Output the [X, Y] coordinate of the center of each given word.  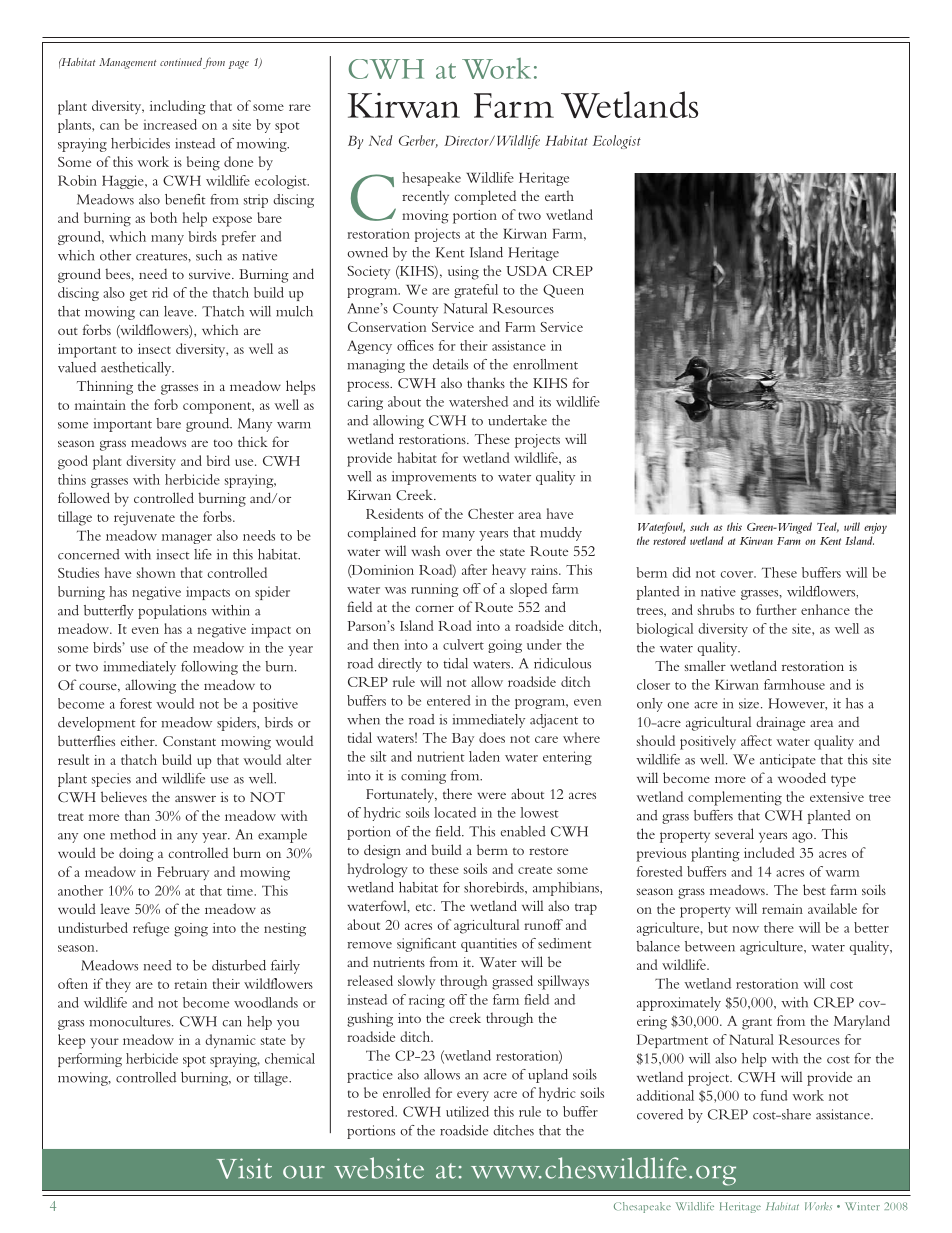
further [776, 609]
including [178, 107]
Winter [862, 1206]
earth [559, 196]
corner [434, 608]
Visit [244, 1168]
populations [172, 612]
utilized [467, 1111]
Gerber [418, 141]
